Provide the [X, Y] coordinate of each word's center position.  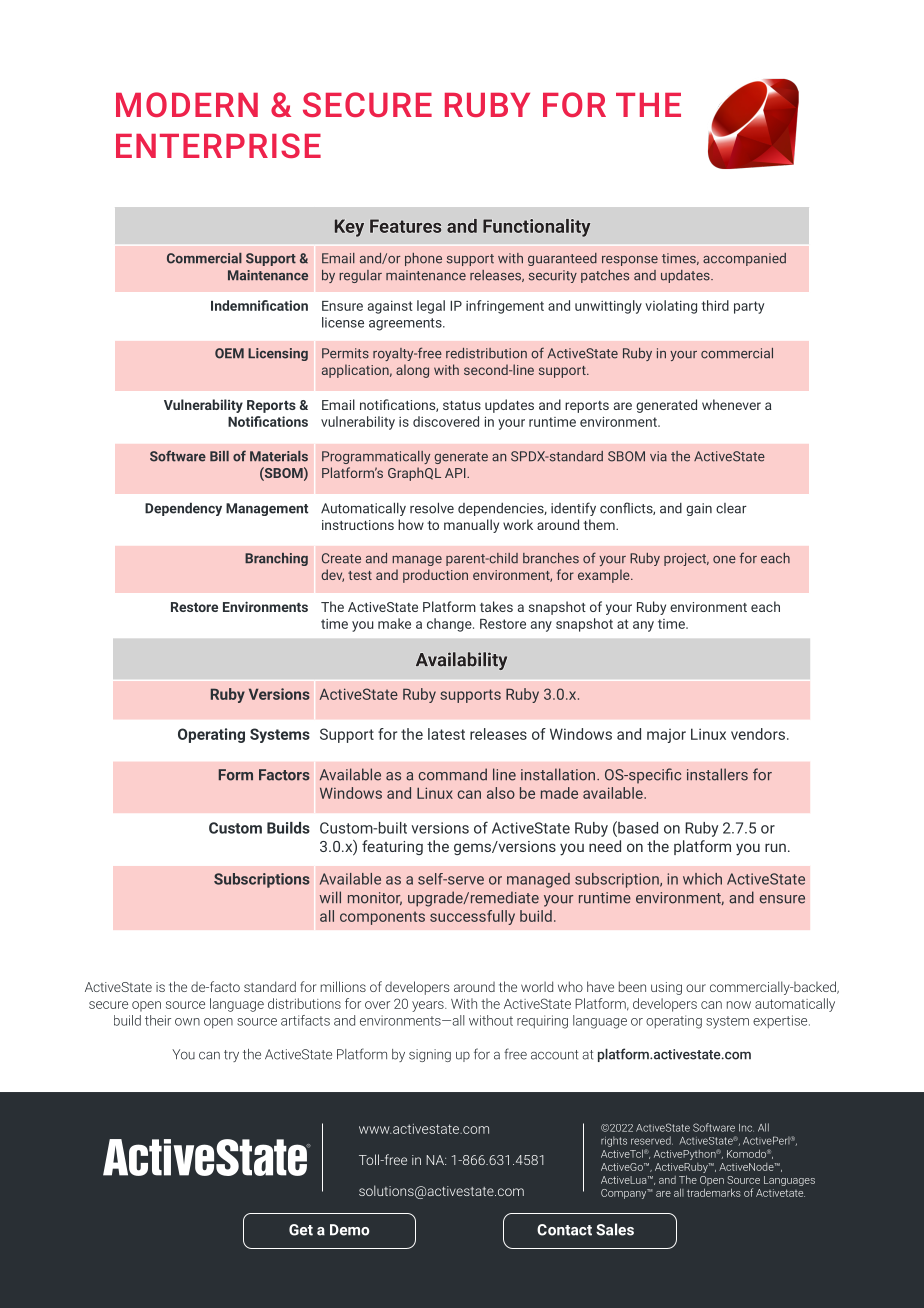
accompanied [744, 259]
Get [301, 1230]
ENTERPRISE [218, 145]
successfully [472, 917]
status [462, 405]
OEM [229, 353]
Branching [276, 559]
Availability [461, 661]
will [330, 897]
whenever [731, 404]
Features [405, 226]
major [666, 736]
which [702, 879]
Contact [564, 1230]
